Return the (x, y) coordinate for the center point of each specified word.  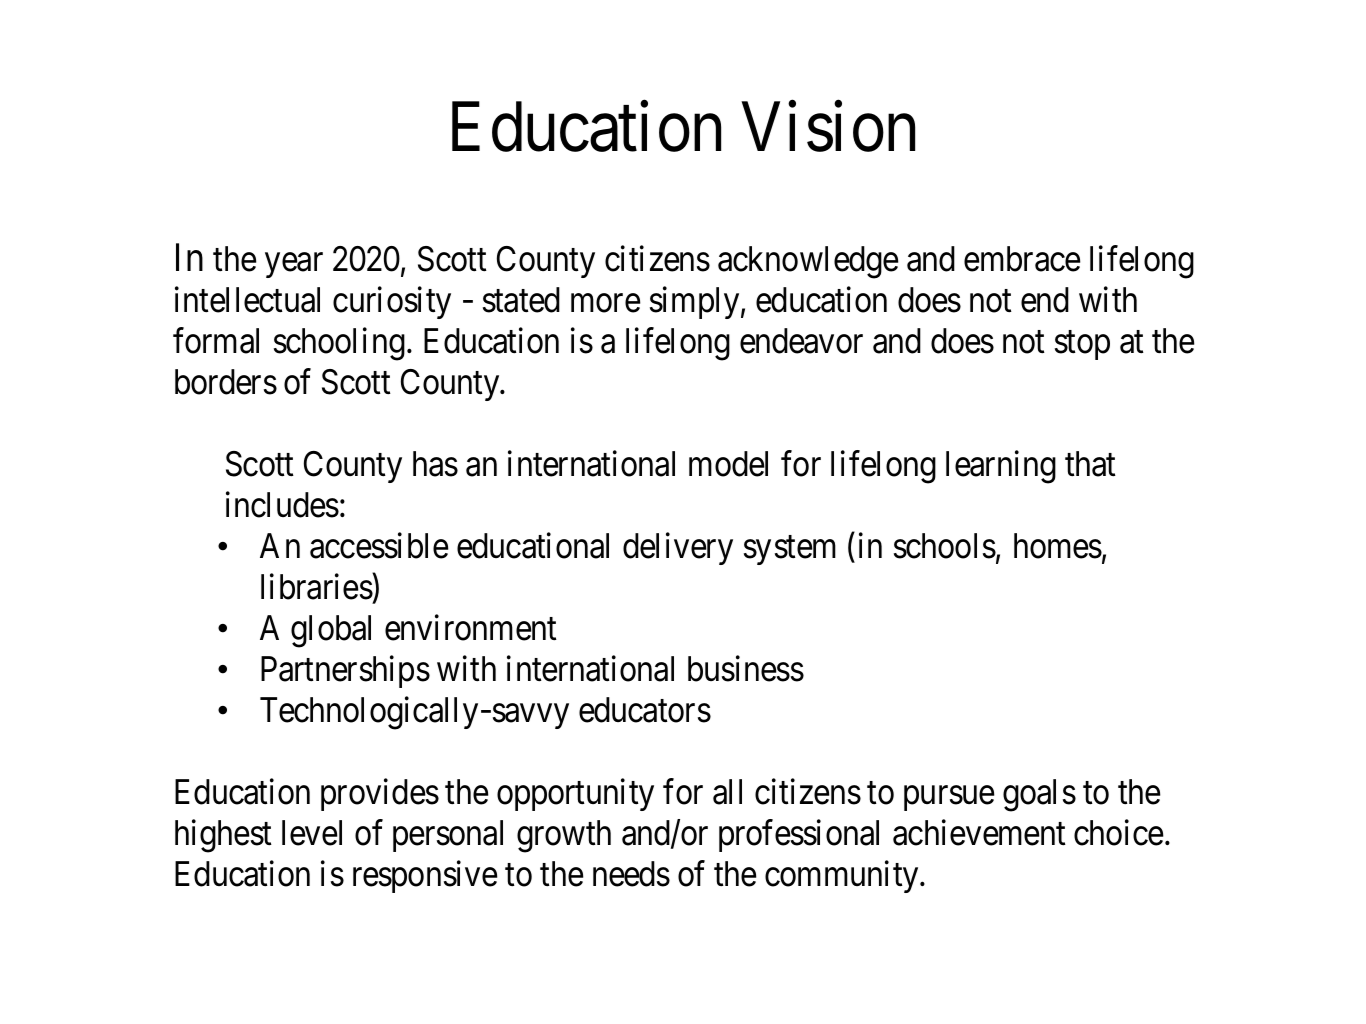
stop (1082, 346)
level (312, 833)
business (746, 669)
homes (1058, 546)
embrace (1022, 259)
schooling (339, 344)
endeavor (801, 341)
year (294, 265)
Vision (828, 127)
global (331, 631)
